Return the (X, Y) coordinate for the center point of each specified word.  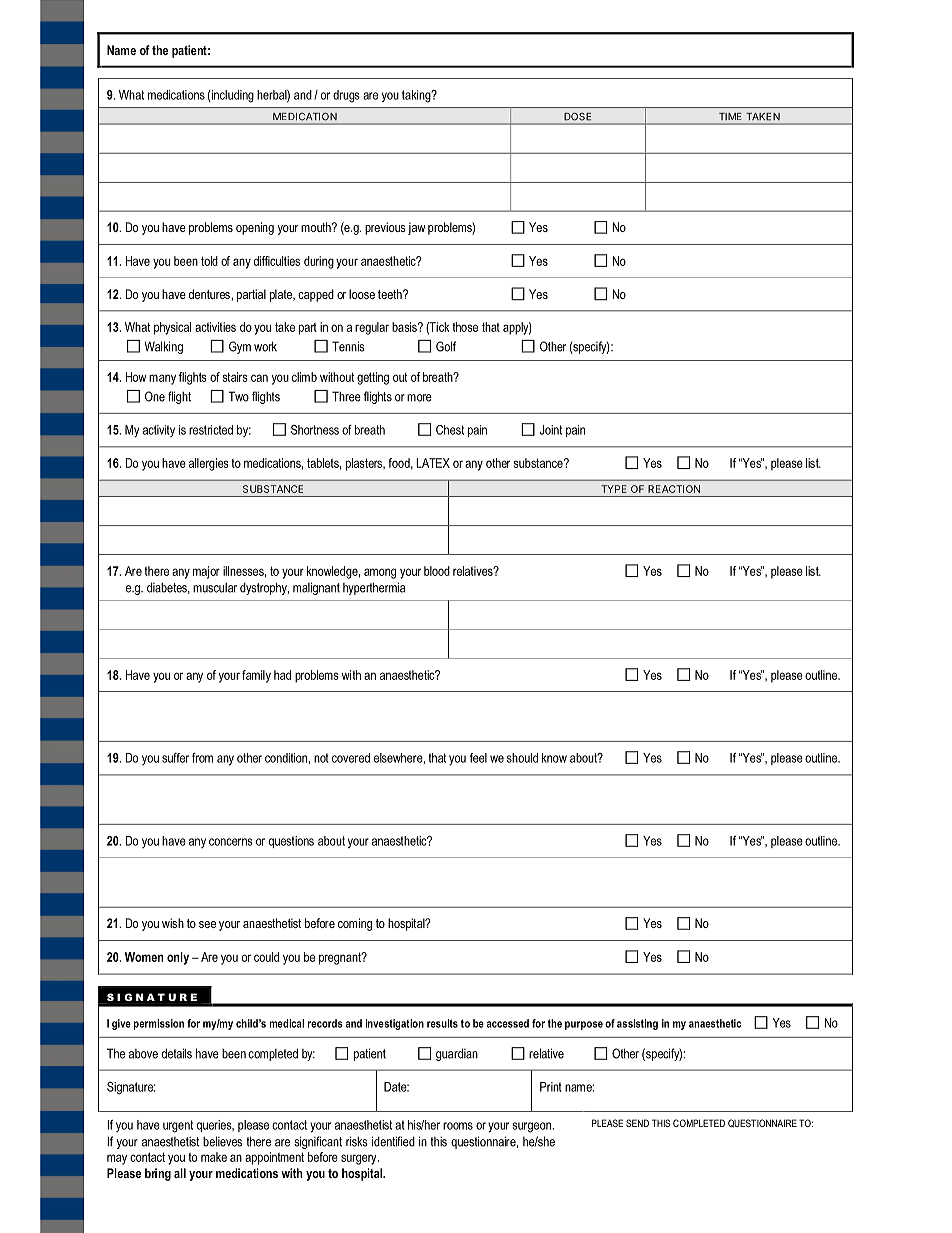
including (233, 96)
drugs (346, 96)
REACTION (674, 489)
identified (393, 1141)
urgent (178, 1126)
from (202, 758)
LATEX (433, 463)
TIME (730, 116)
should (522, 758)
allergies (209, 464)
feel (478, 758)
